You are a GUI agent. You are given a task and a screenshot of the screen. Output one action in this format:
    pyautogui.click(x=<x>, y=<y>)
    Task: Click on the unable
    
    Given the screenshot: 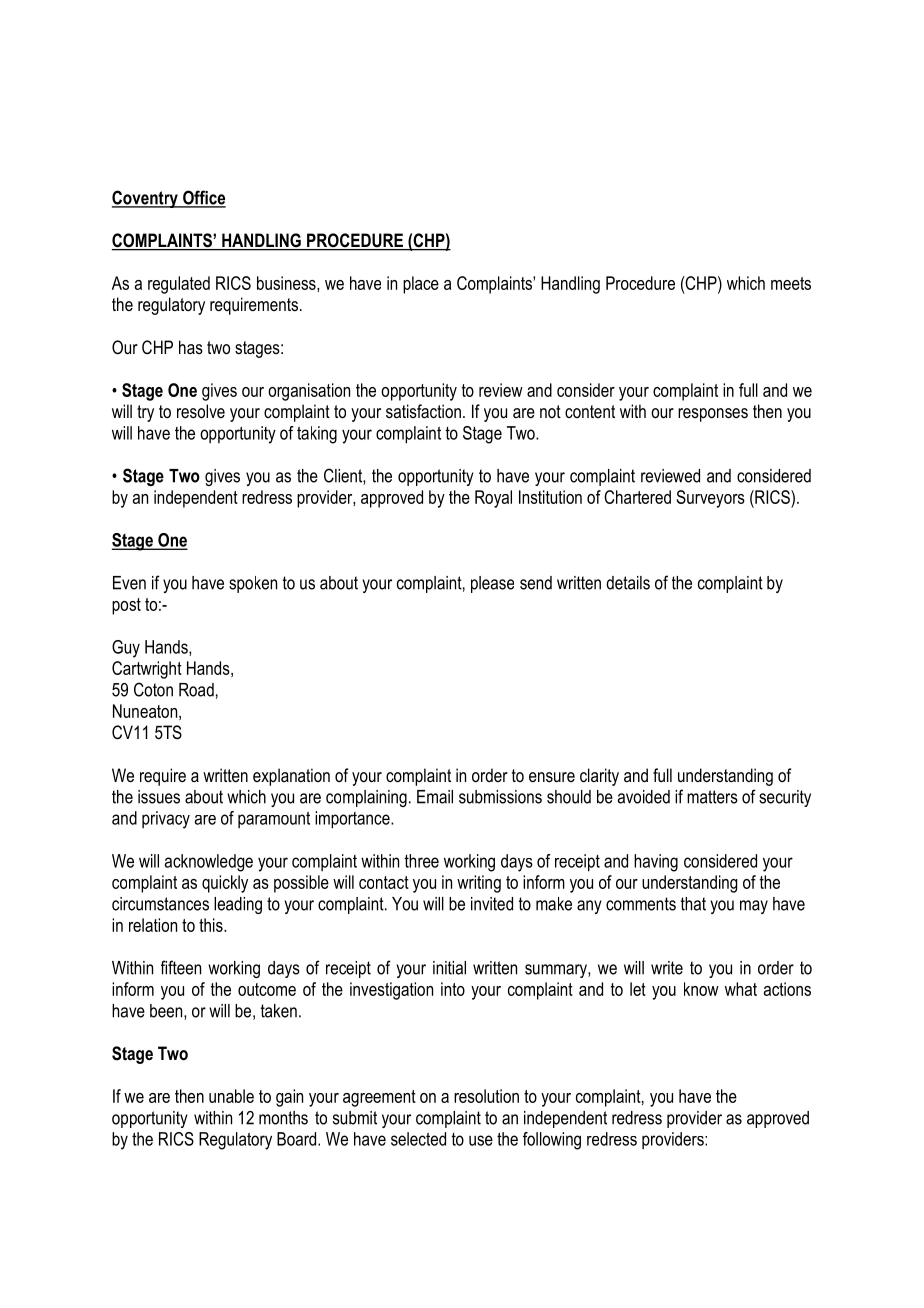 What is the action you would take?
    pyautogui.click(x=231, y=1096)
